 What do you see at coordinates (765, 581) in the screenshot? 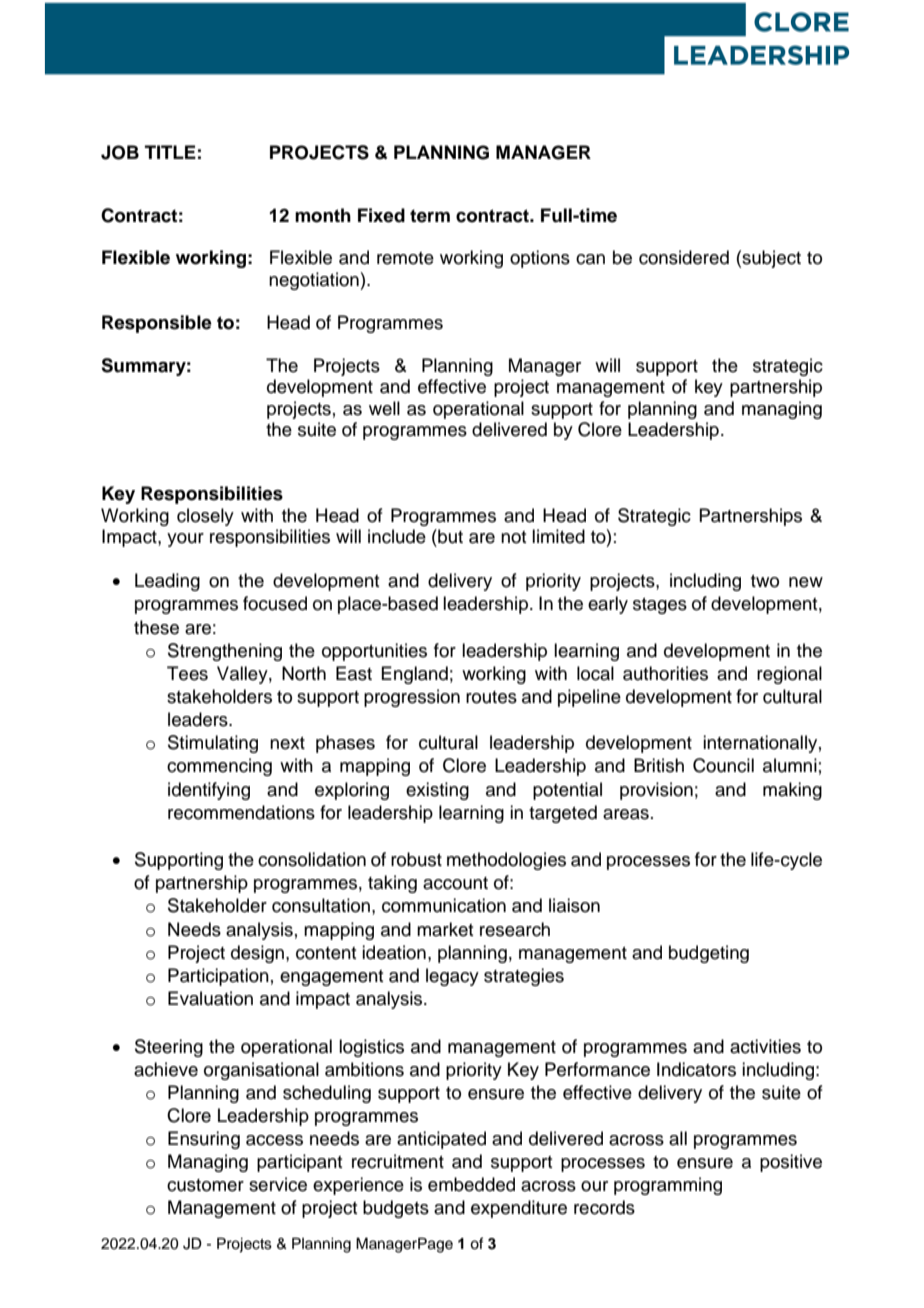
I see `two` at bounding box center [765, 581].
